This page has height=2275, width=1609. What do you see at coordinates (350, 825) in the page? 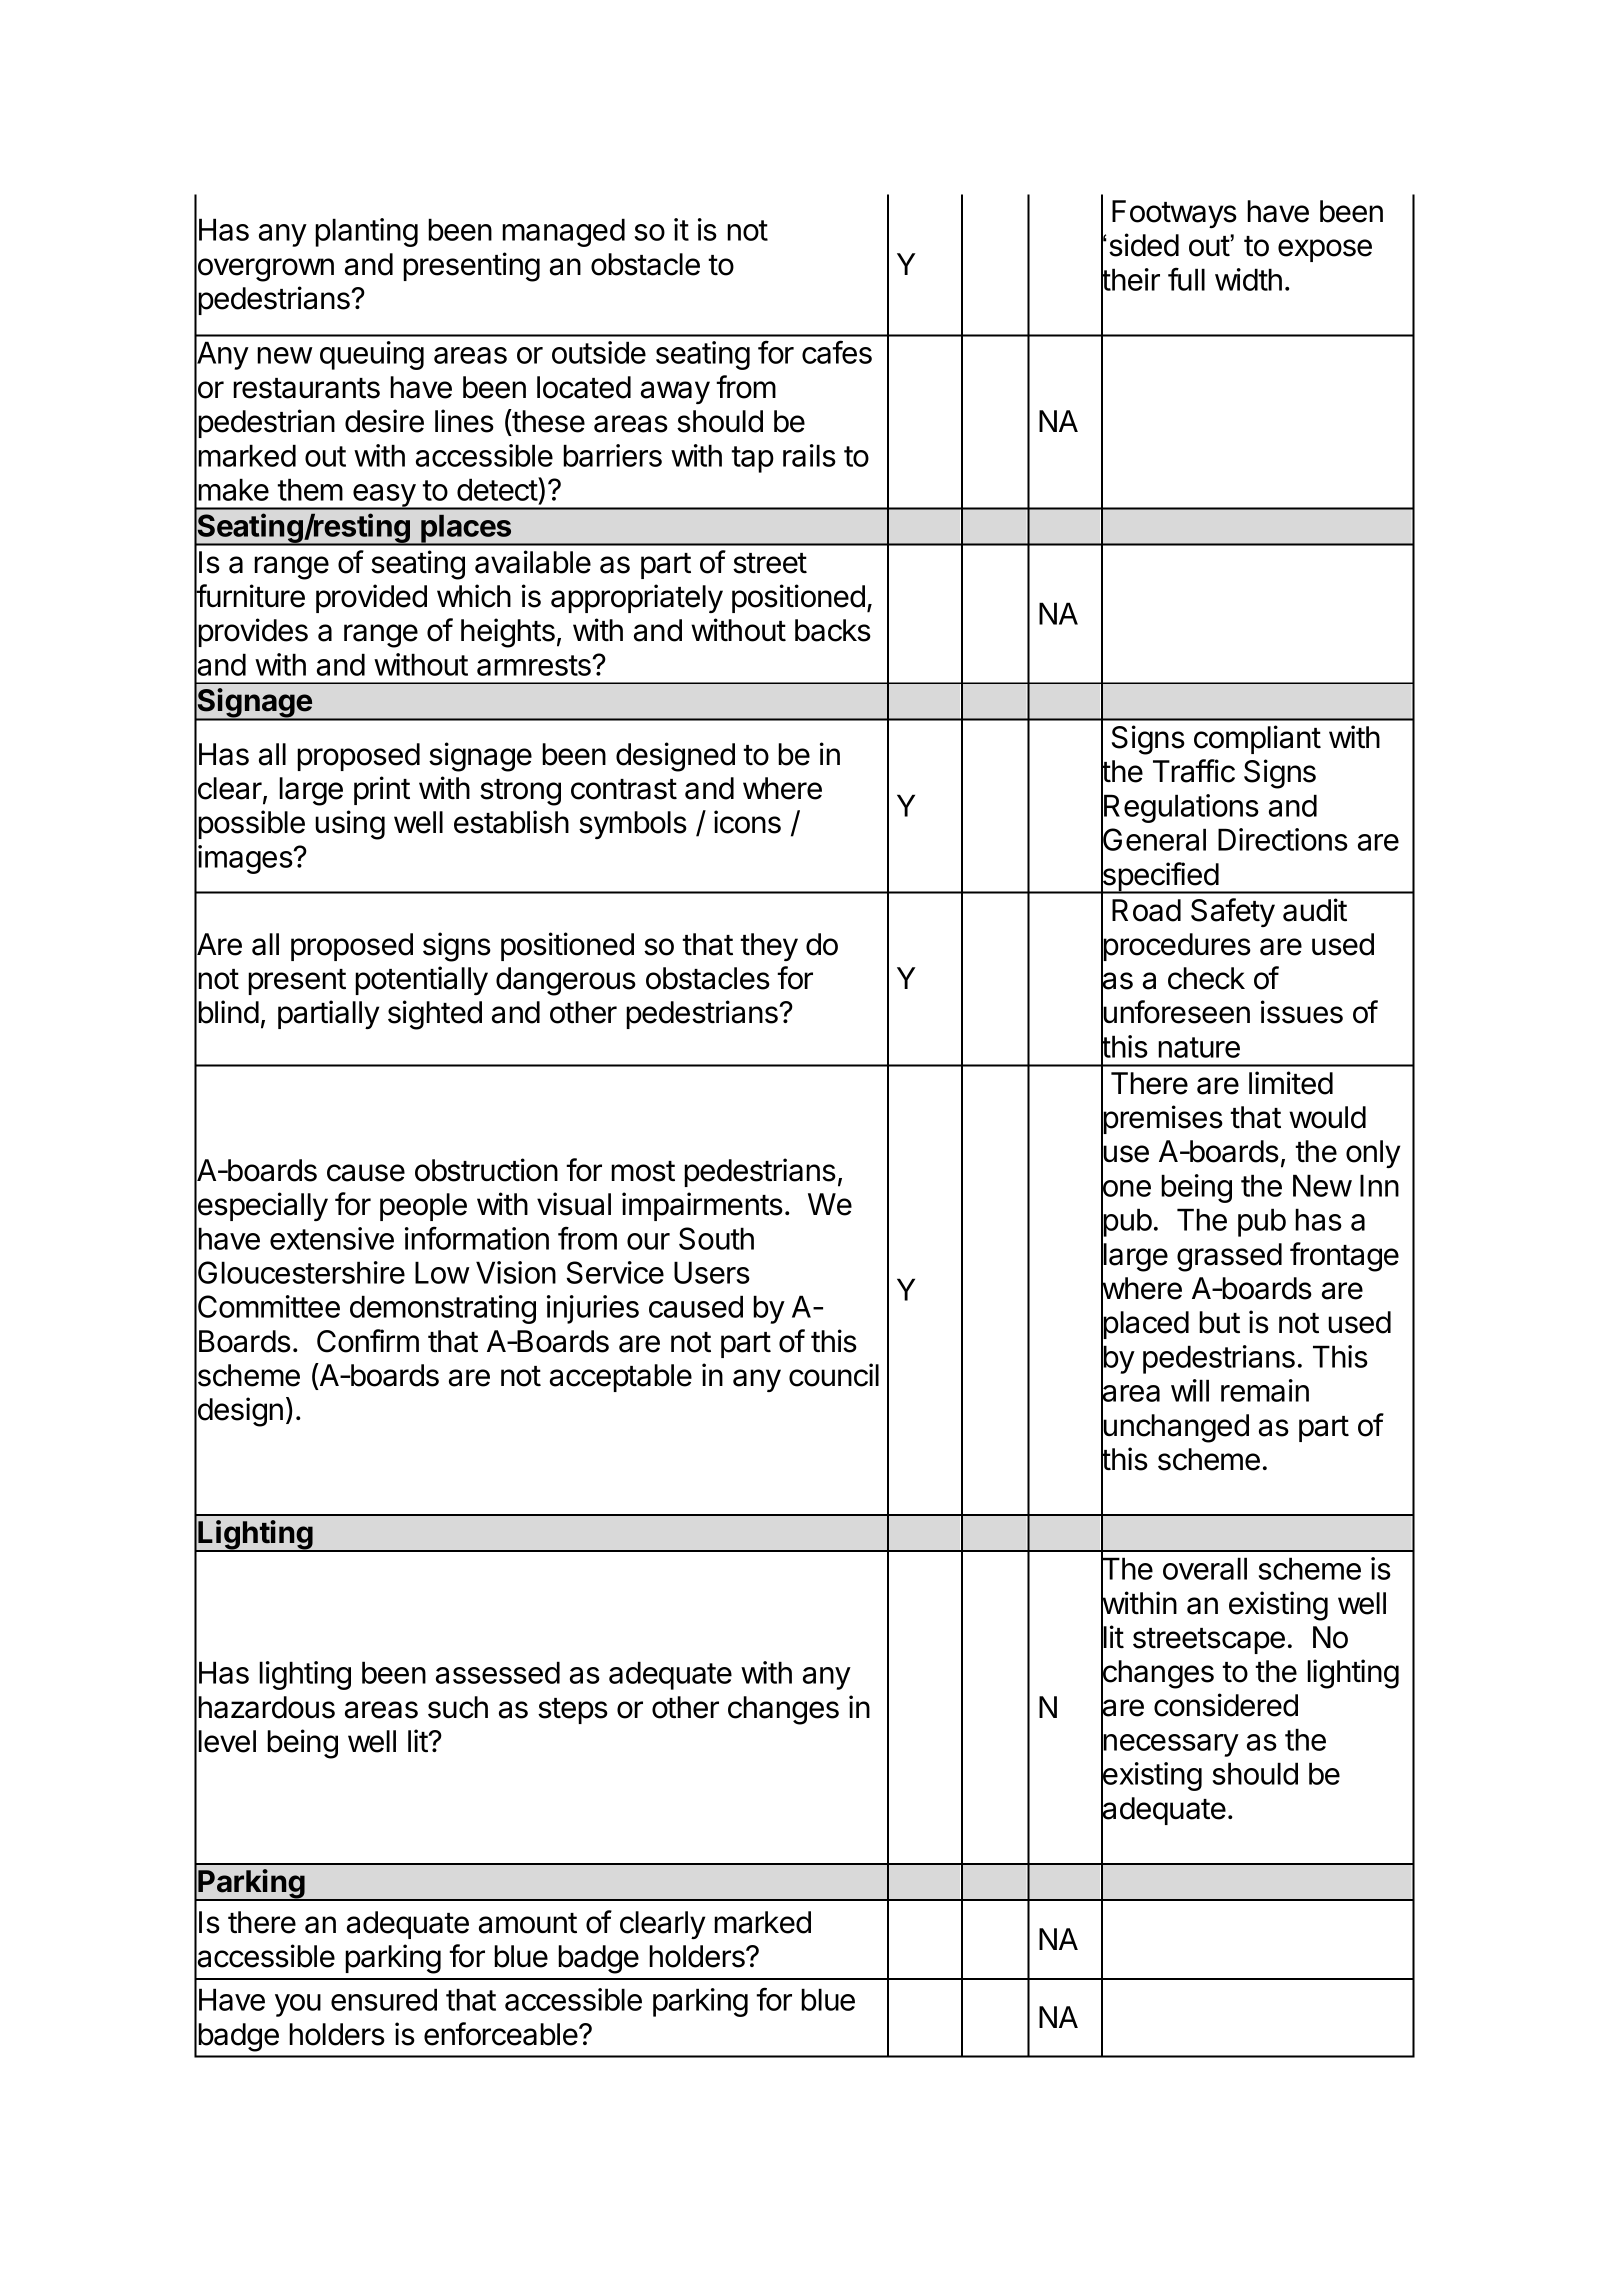
I see `using` at bounding box center [350, 825].
